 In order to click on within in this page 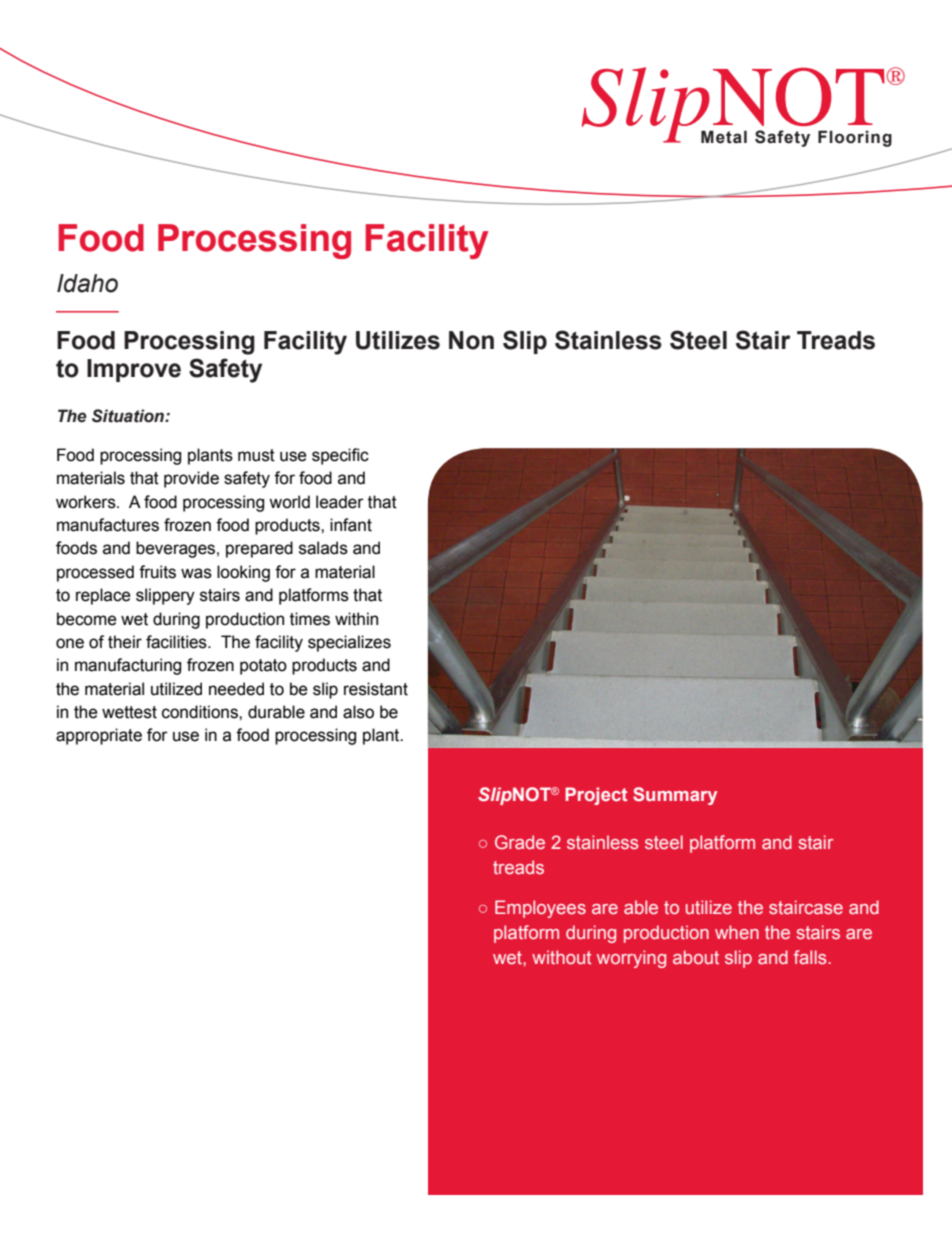, I will do `click(356, 619)`.
